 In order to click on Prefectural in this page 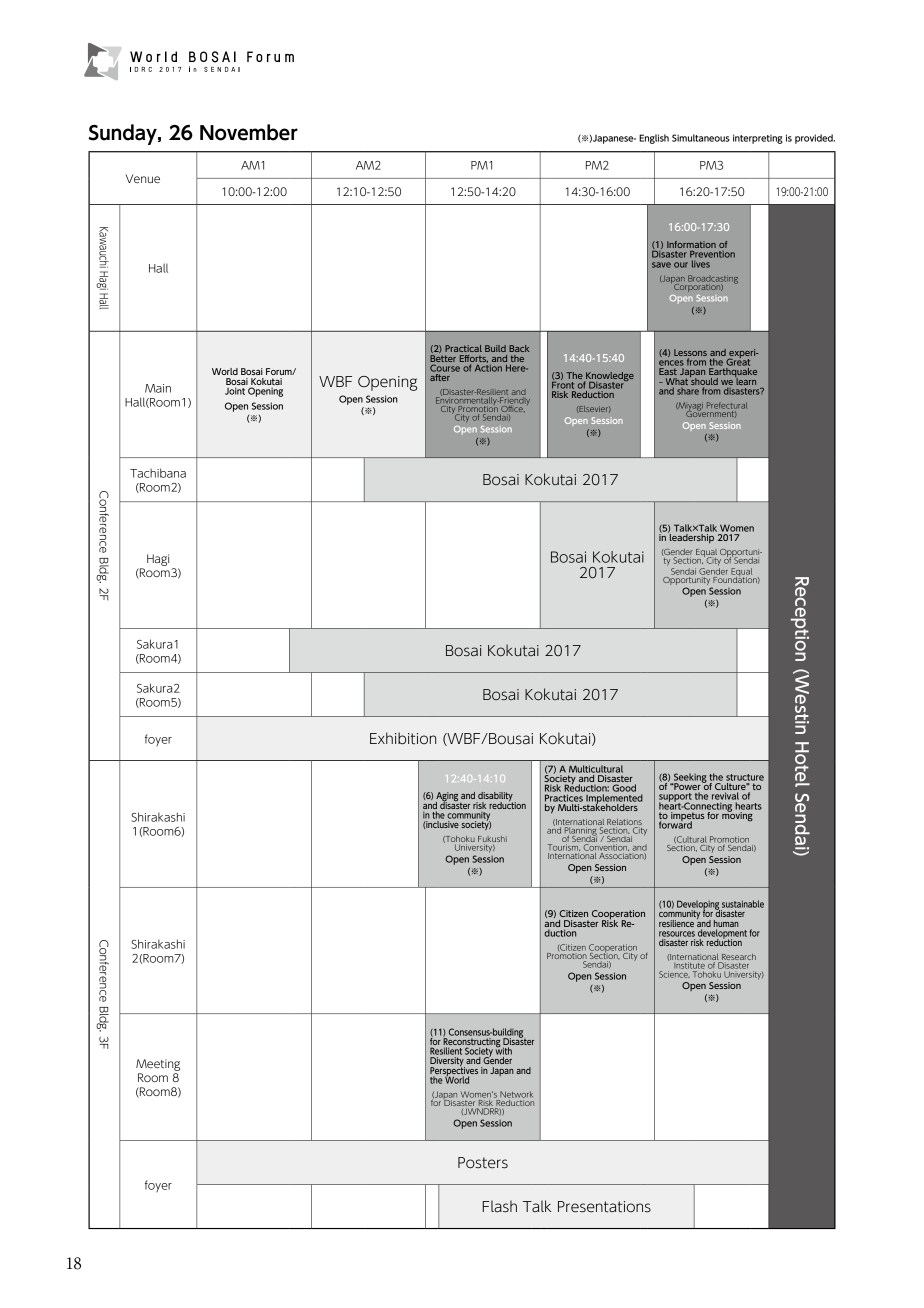, I will do `click(727, 405)`.
